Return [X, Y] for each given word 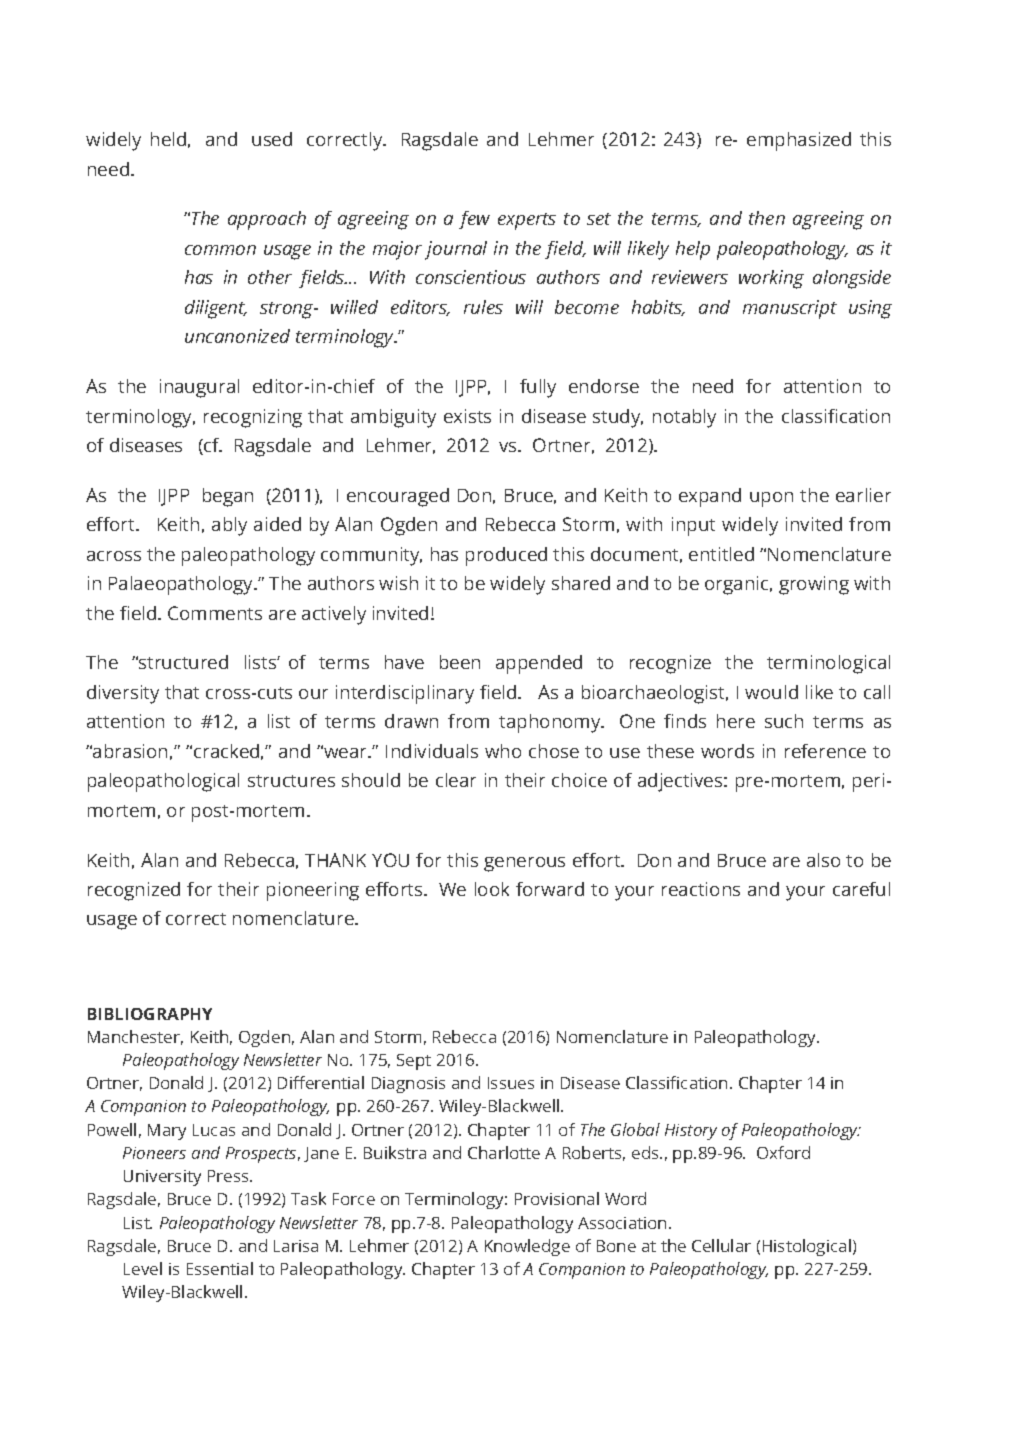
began [228, 497]
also [823, 860]
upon [771, 499]
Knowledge [527, 1247]
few [474, 220]
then [767, 218]
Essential [220, 1268]
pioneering [313, 891]
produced [506, 556]
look [492, 889]
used [272, 139]
